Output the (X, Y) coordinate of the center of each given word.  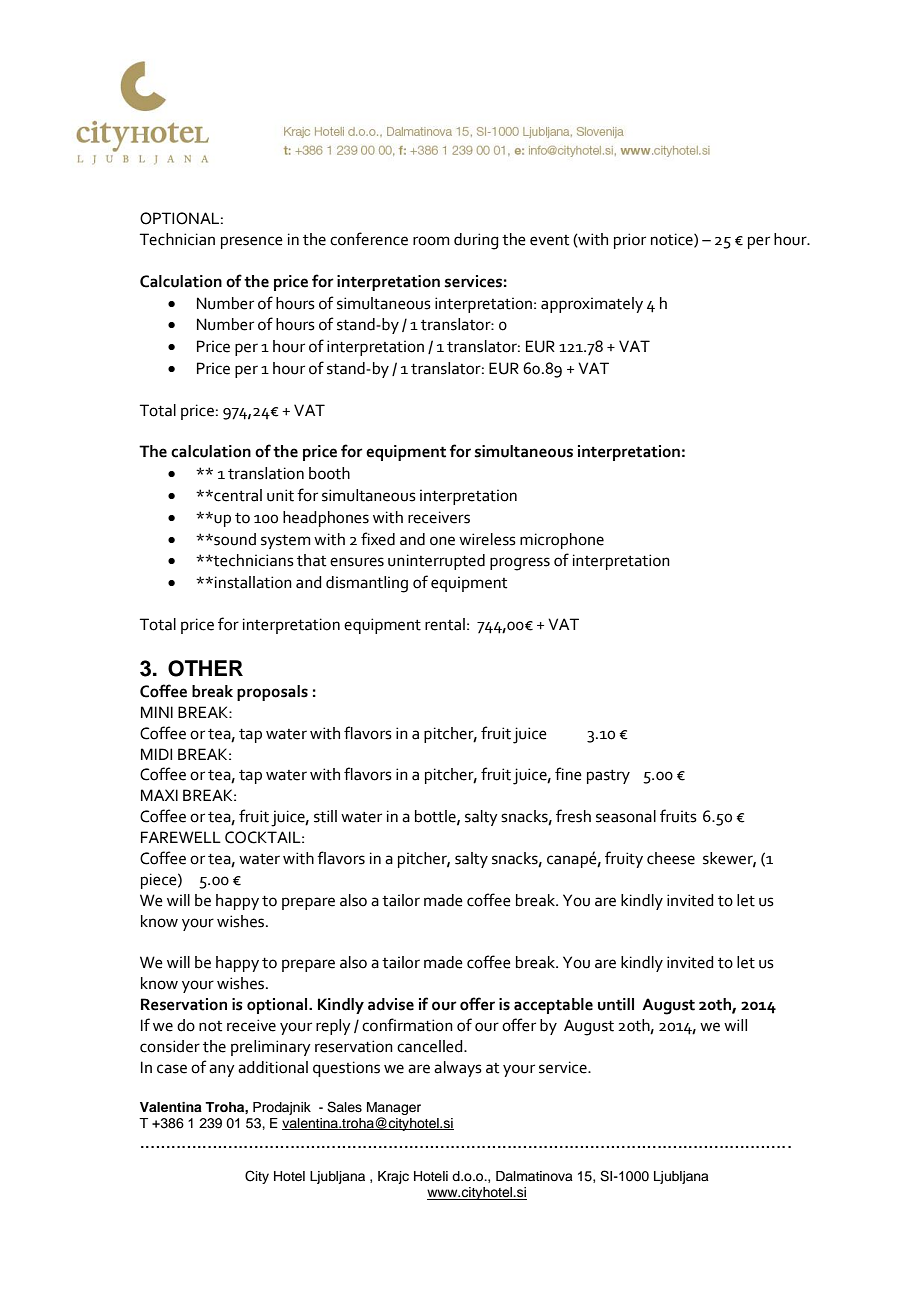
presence (252, 242)
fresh (573, 816)
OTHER (205, 668)
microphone (562, 541)
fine (568, 774)
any (222, 1070)
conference (369, 239)
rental (445, 624)
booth (329, 473)
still (325, 816)
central (237, 495)
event (549, 240)
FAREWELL (181, 837)
